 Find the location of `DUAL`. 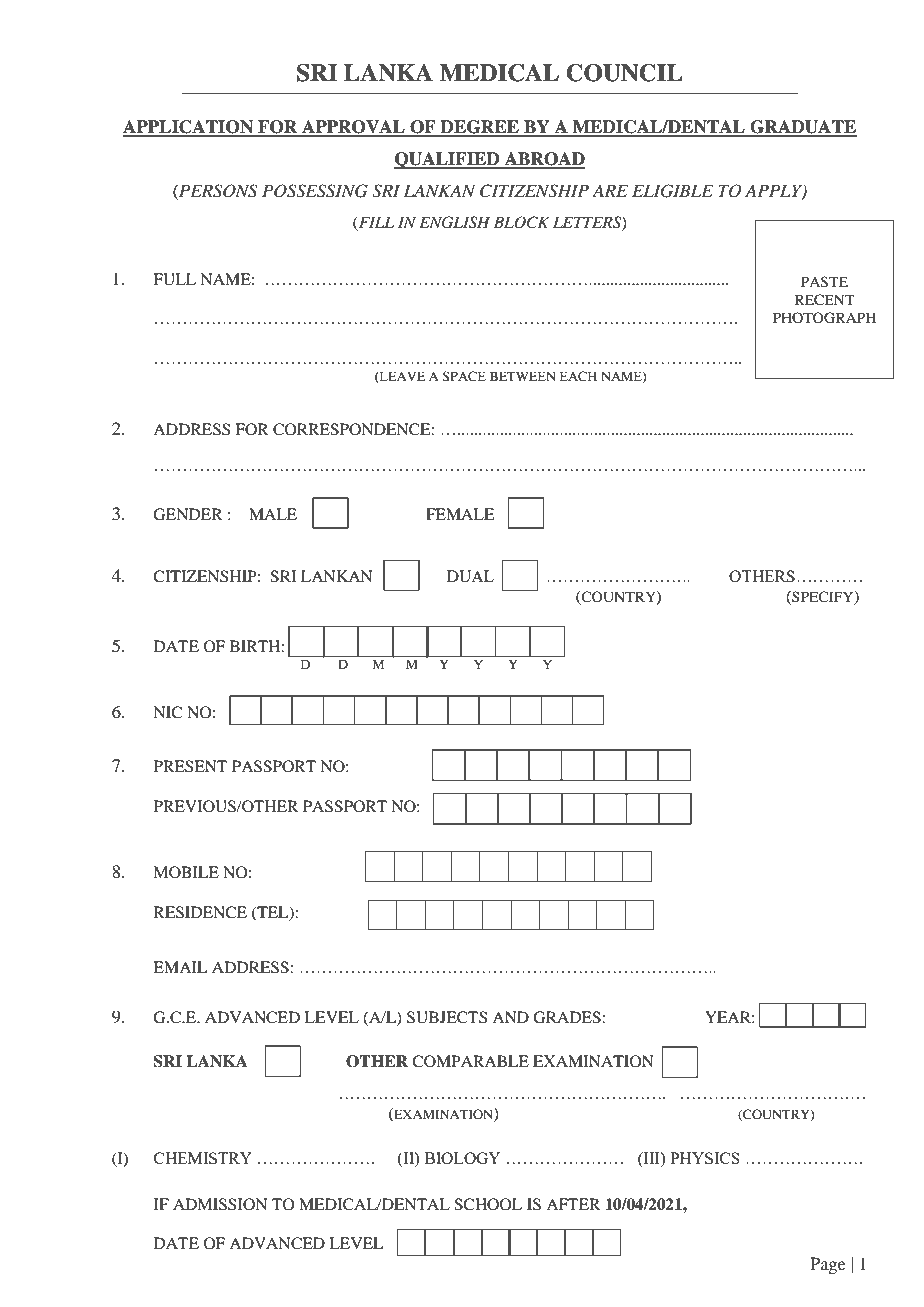

DUAL is located at coordinates (470, 576).
